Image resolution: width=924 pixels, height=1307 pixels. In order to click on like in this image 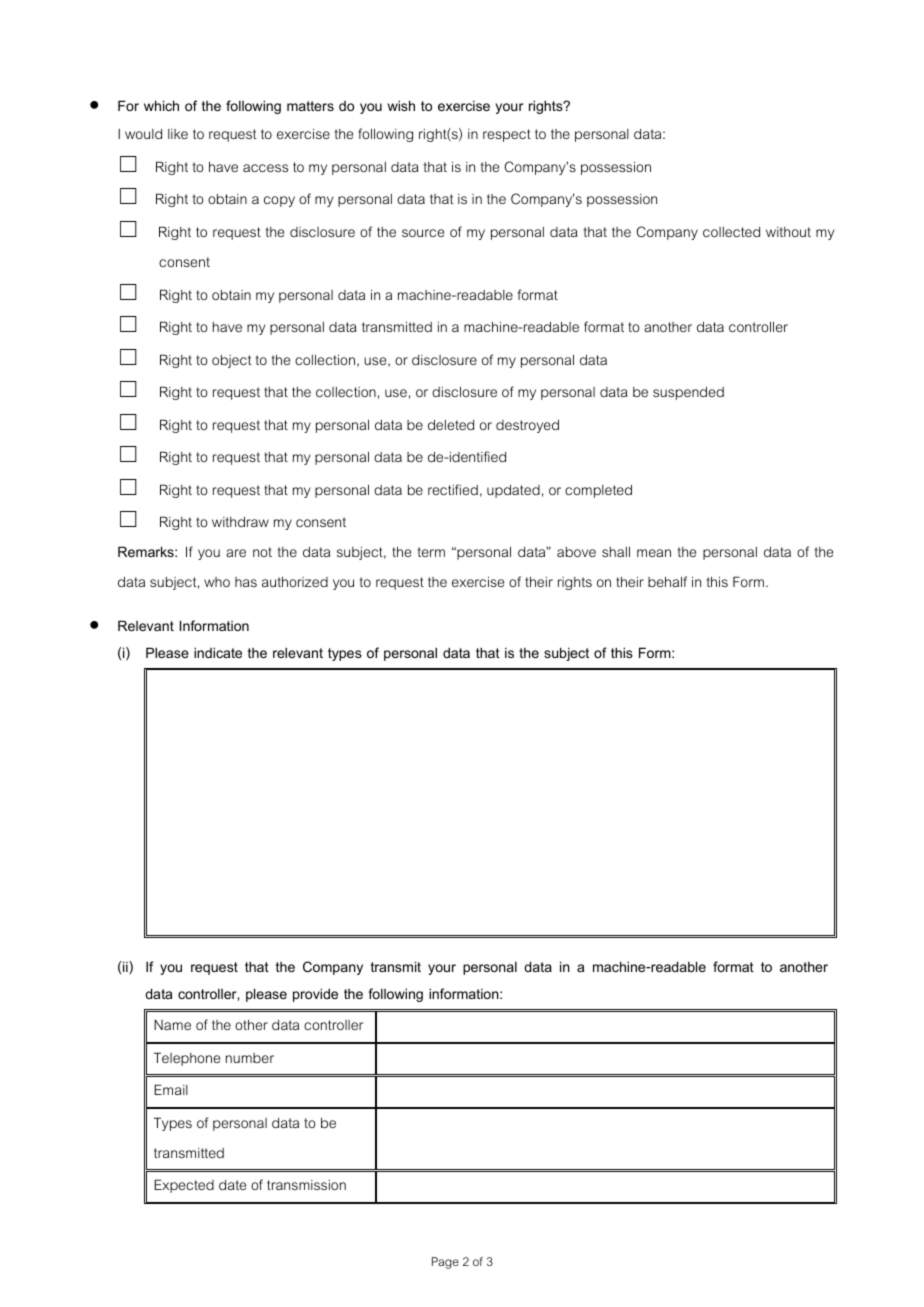, I will do `click(178, 134)`.
